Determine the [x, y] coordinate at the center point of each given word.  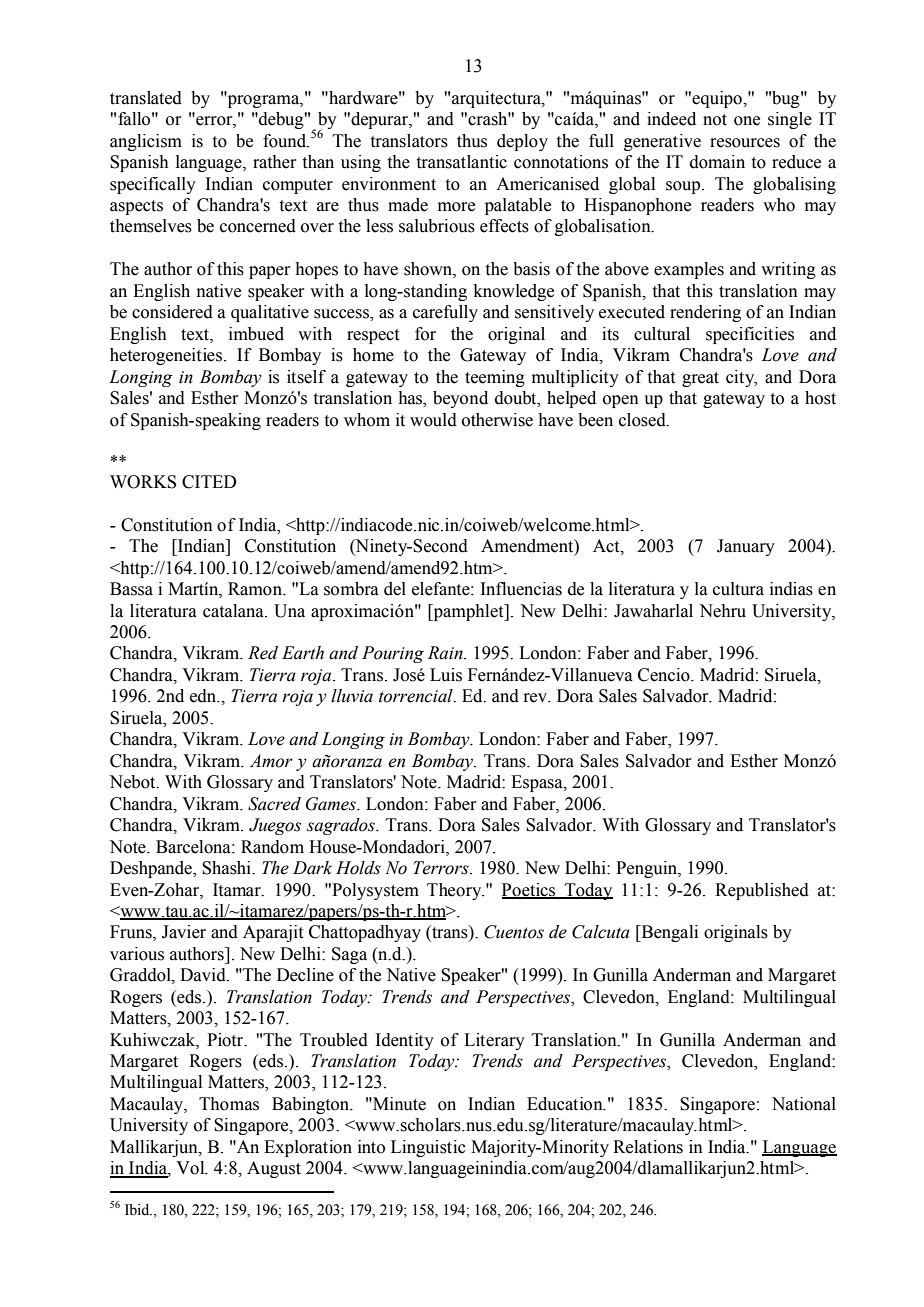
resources [745, 143]
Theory [455, 891]
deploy [522, 142]
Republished [762, 891]
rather [275, 162]
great [700, 379]
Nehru [722, 611]
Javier [184, 932]
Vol [191, 1168]
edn [204, 696]
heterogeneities [166, 356]
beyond [460, 399]
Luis [446, 675]
